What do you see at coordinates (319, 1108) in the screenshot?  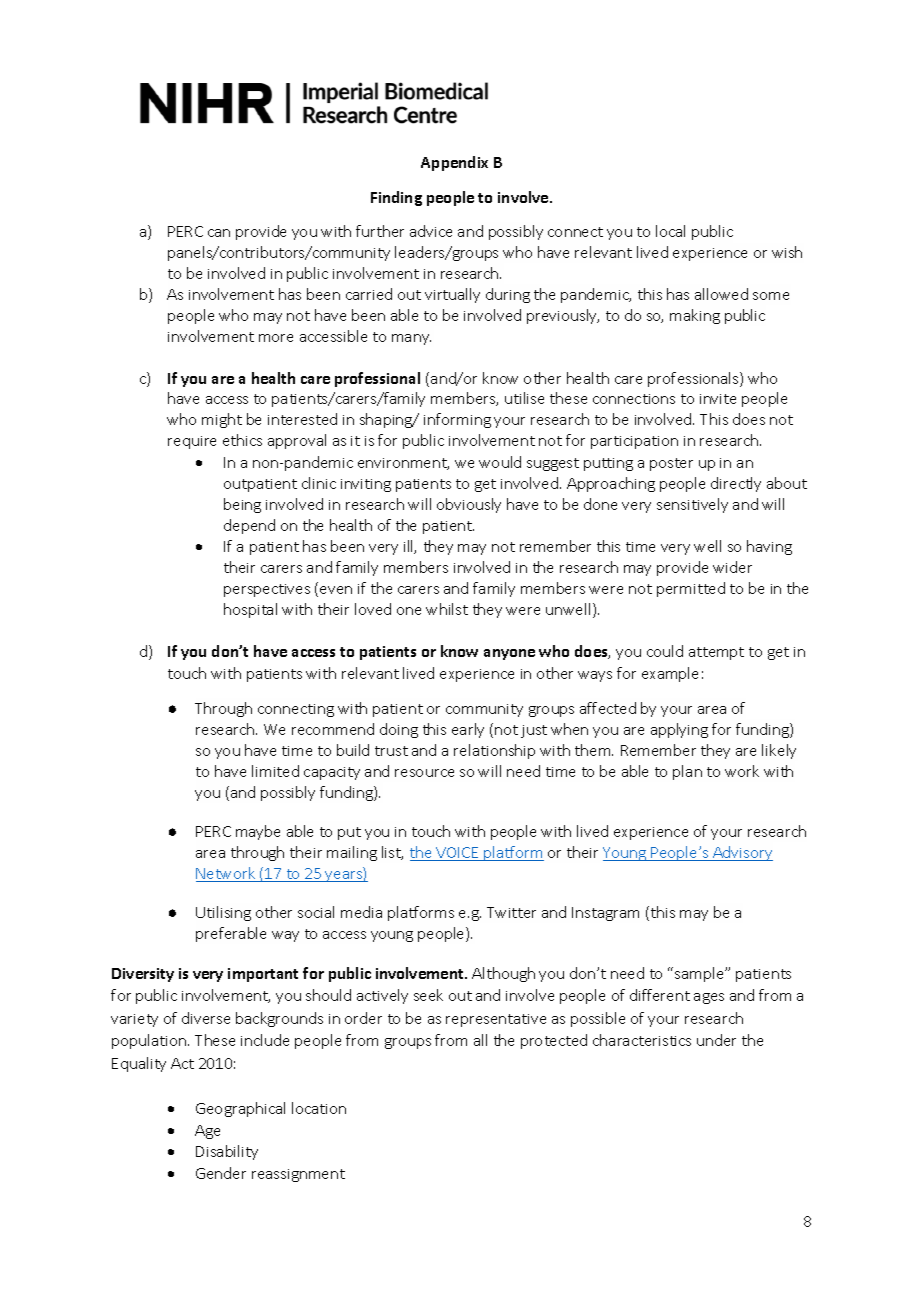 I see `location` at bounding box center [319, 1108].
